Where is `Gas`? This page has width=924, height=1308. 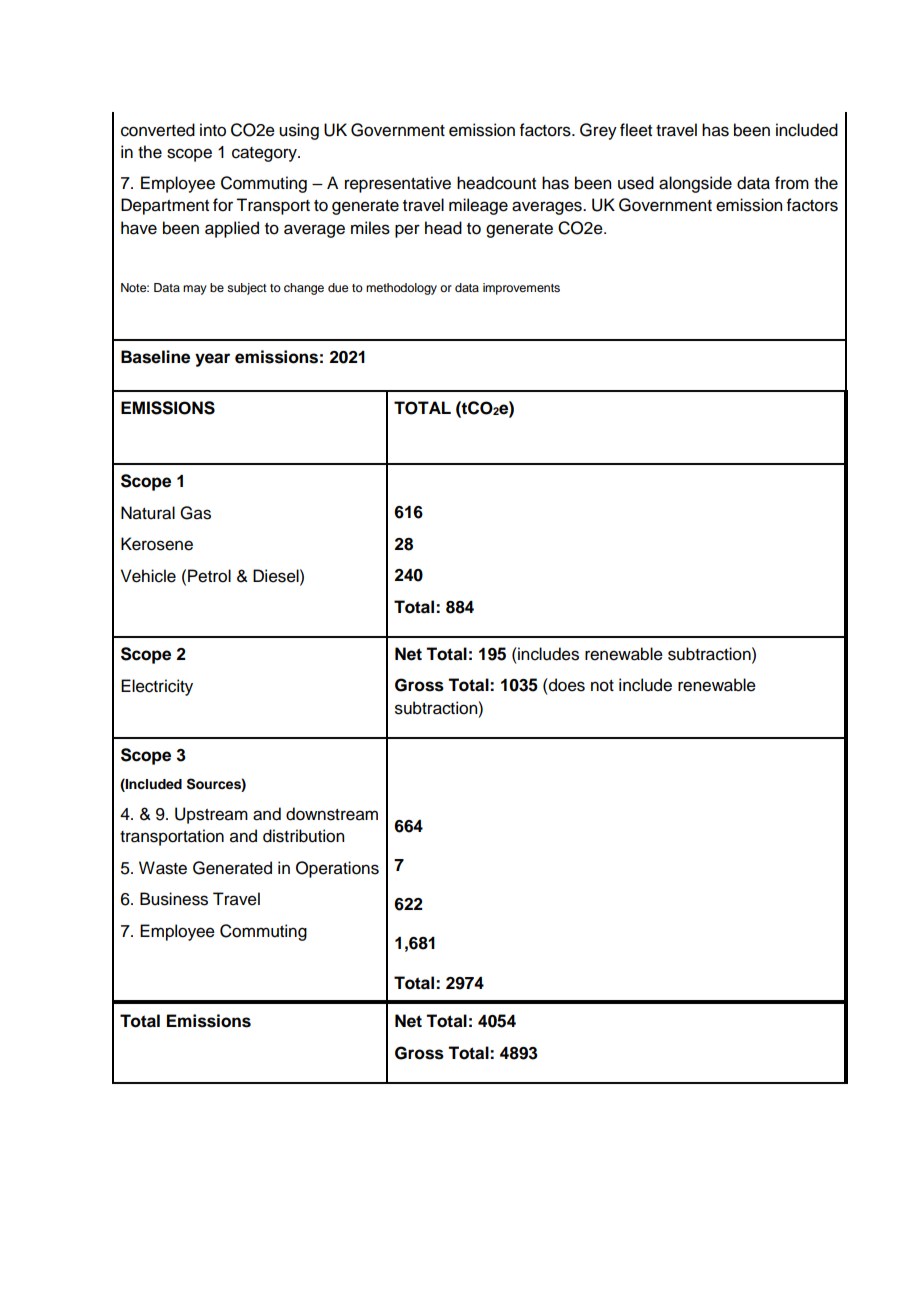 Gas is located at coordinates (195, 513).
